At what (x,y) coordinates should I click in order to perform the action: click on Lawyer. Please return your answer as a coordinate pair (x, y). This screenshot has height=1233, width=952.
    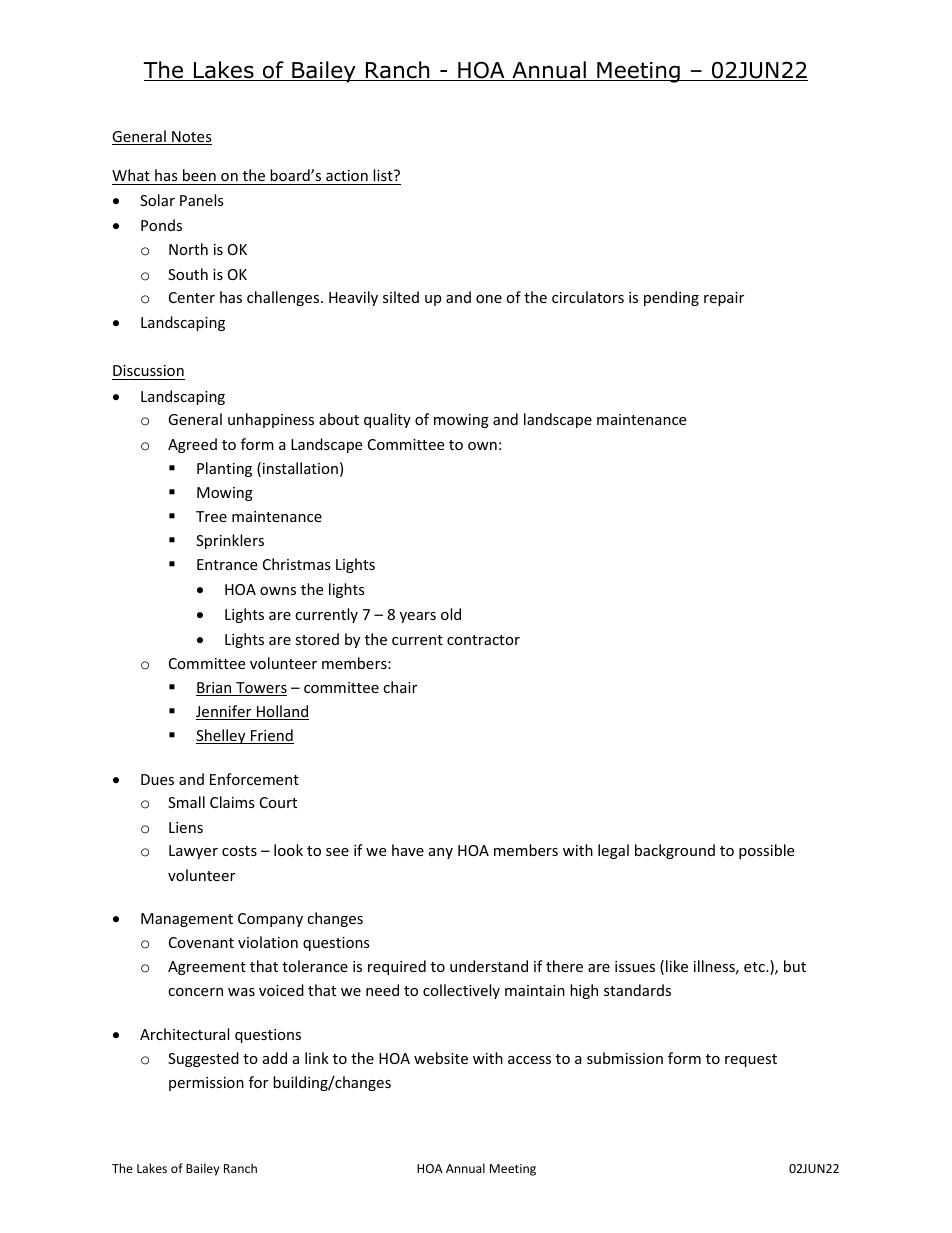
    Looking at the image, I should click on (193, 852).
